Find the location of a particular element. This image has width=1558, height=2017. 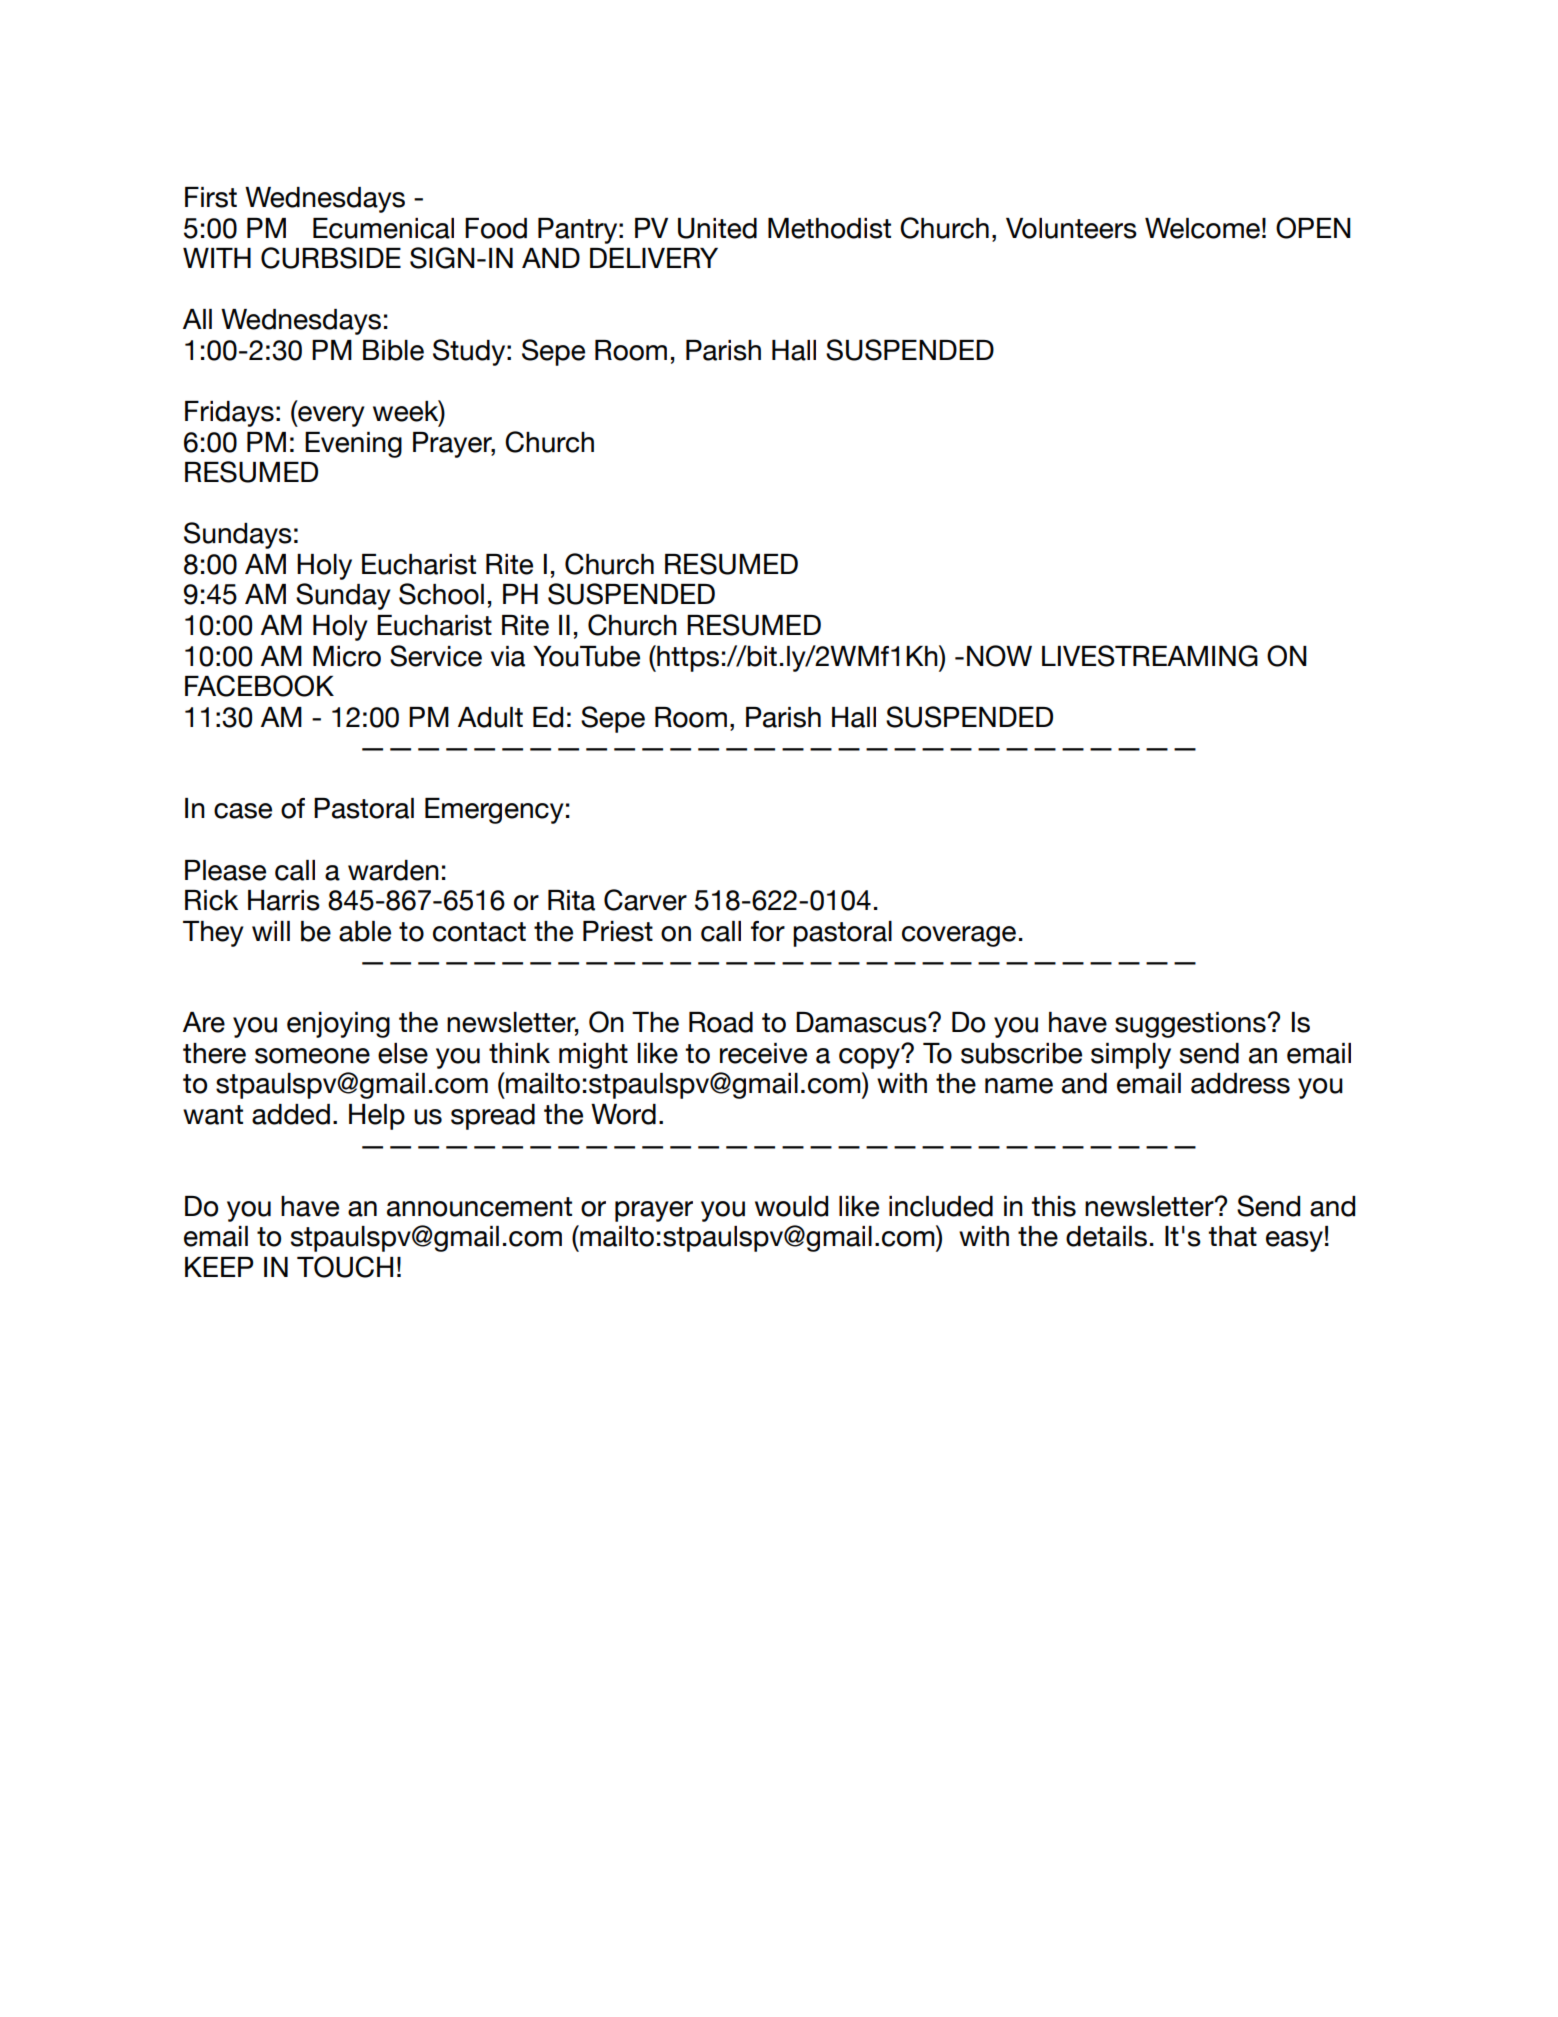

FACEBOOK is located at coordinates (259, 686).
